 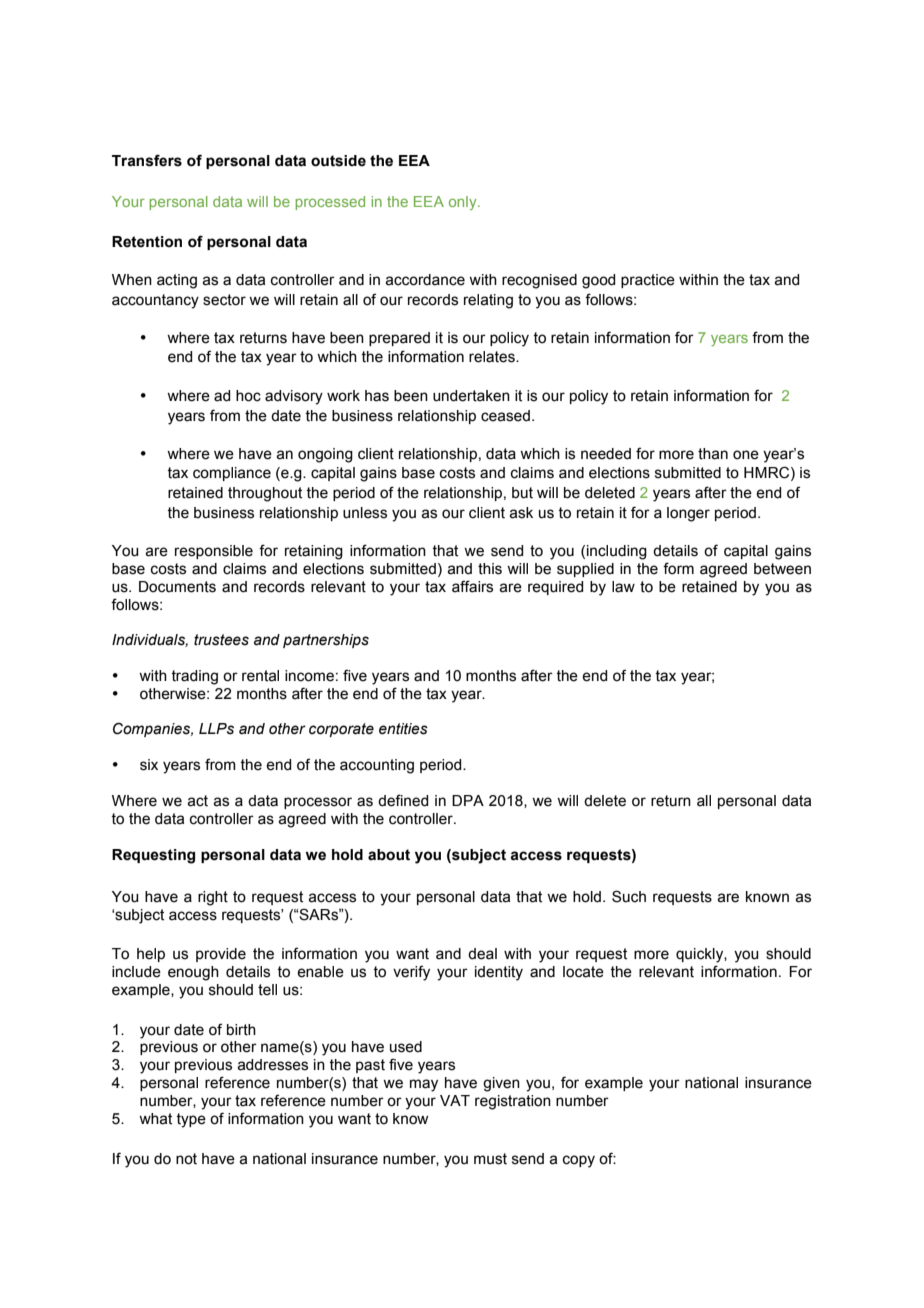 I want to click on deal, so click(x=482, y=954).
